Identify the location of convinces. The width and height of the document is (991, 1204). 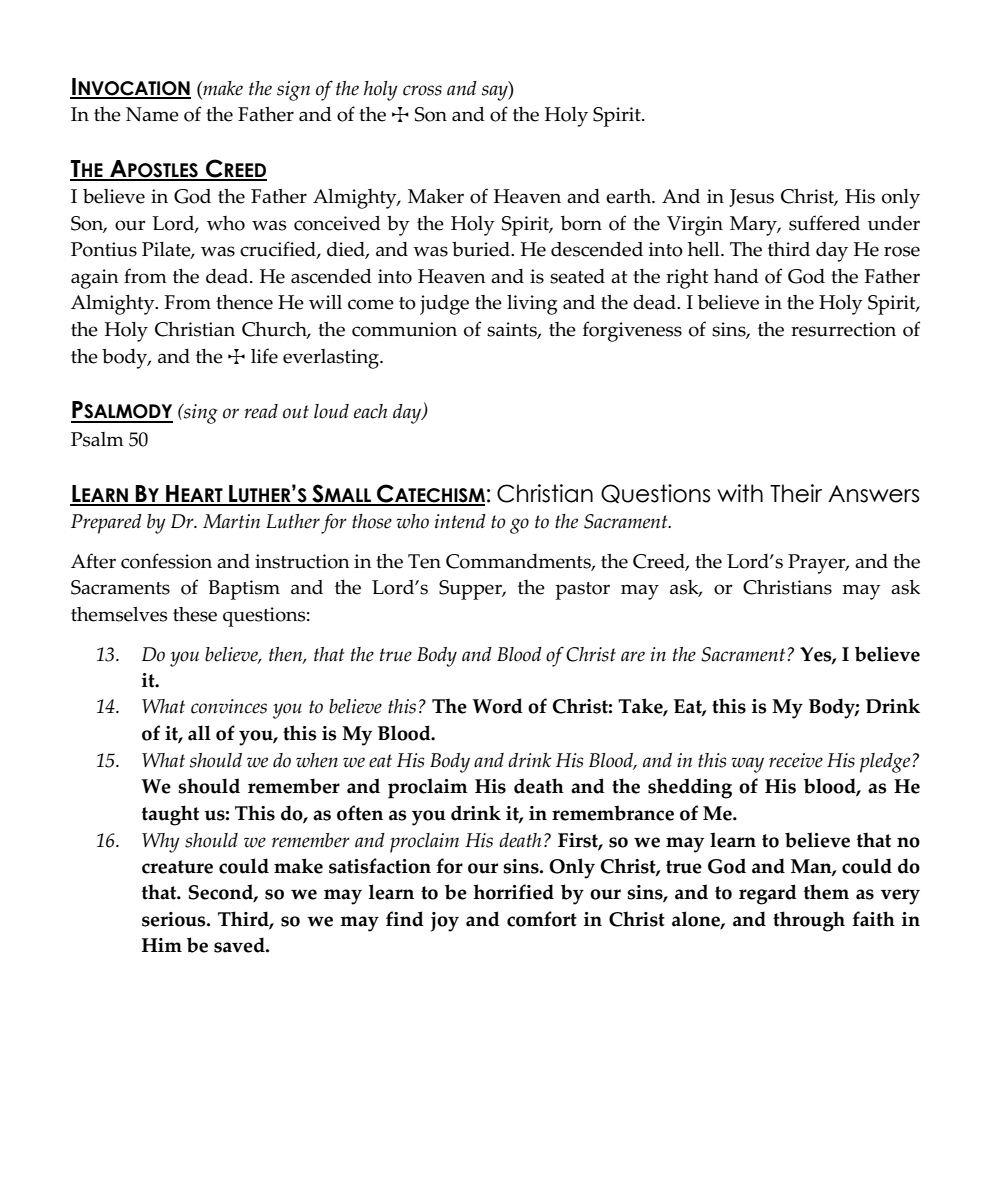
(229, 706).
